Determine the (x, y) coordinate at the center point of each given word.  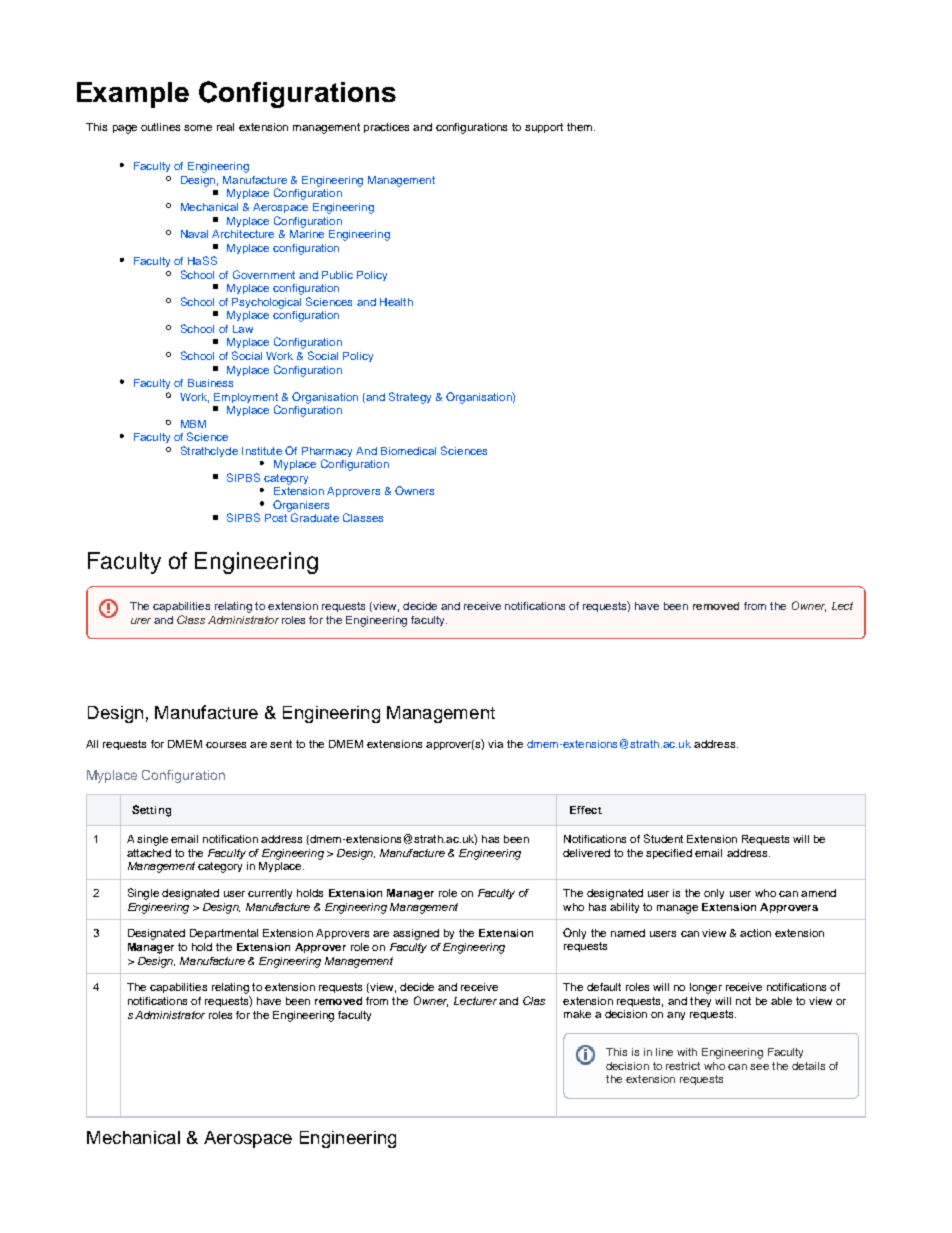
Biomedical (408, 451)
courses (226, 745)
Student (663, 838)
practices (386, 128)
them (579, 127)
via (495, 744)
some (198, 128)
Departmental (224, 934)
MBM (193, 424)
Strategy (410, 398)
